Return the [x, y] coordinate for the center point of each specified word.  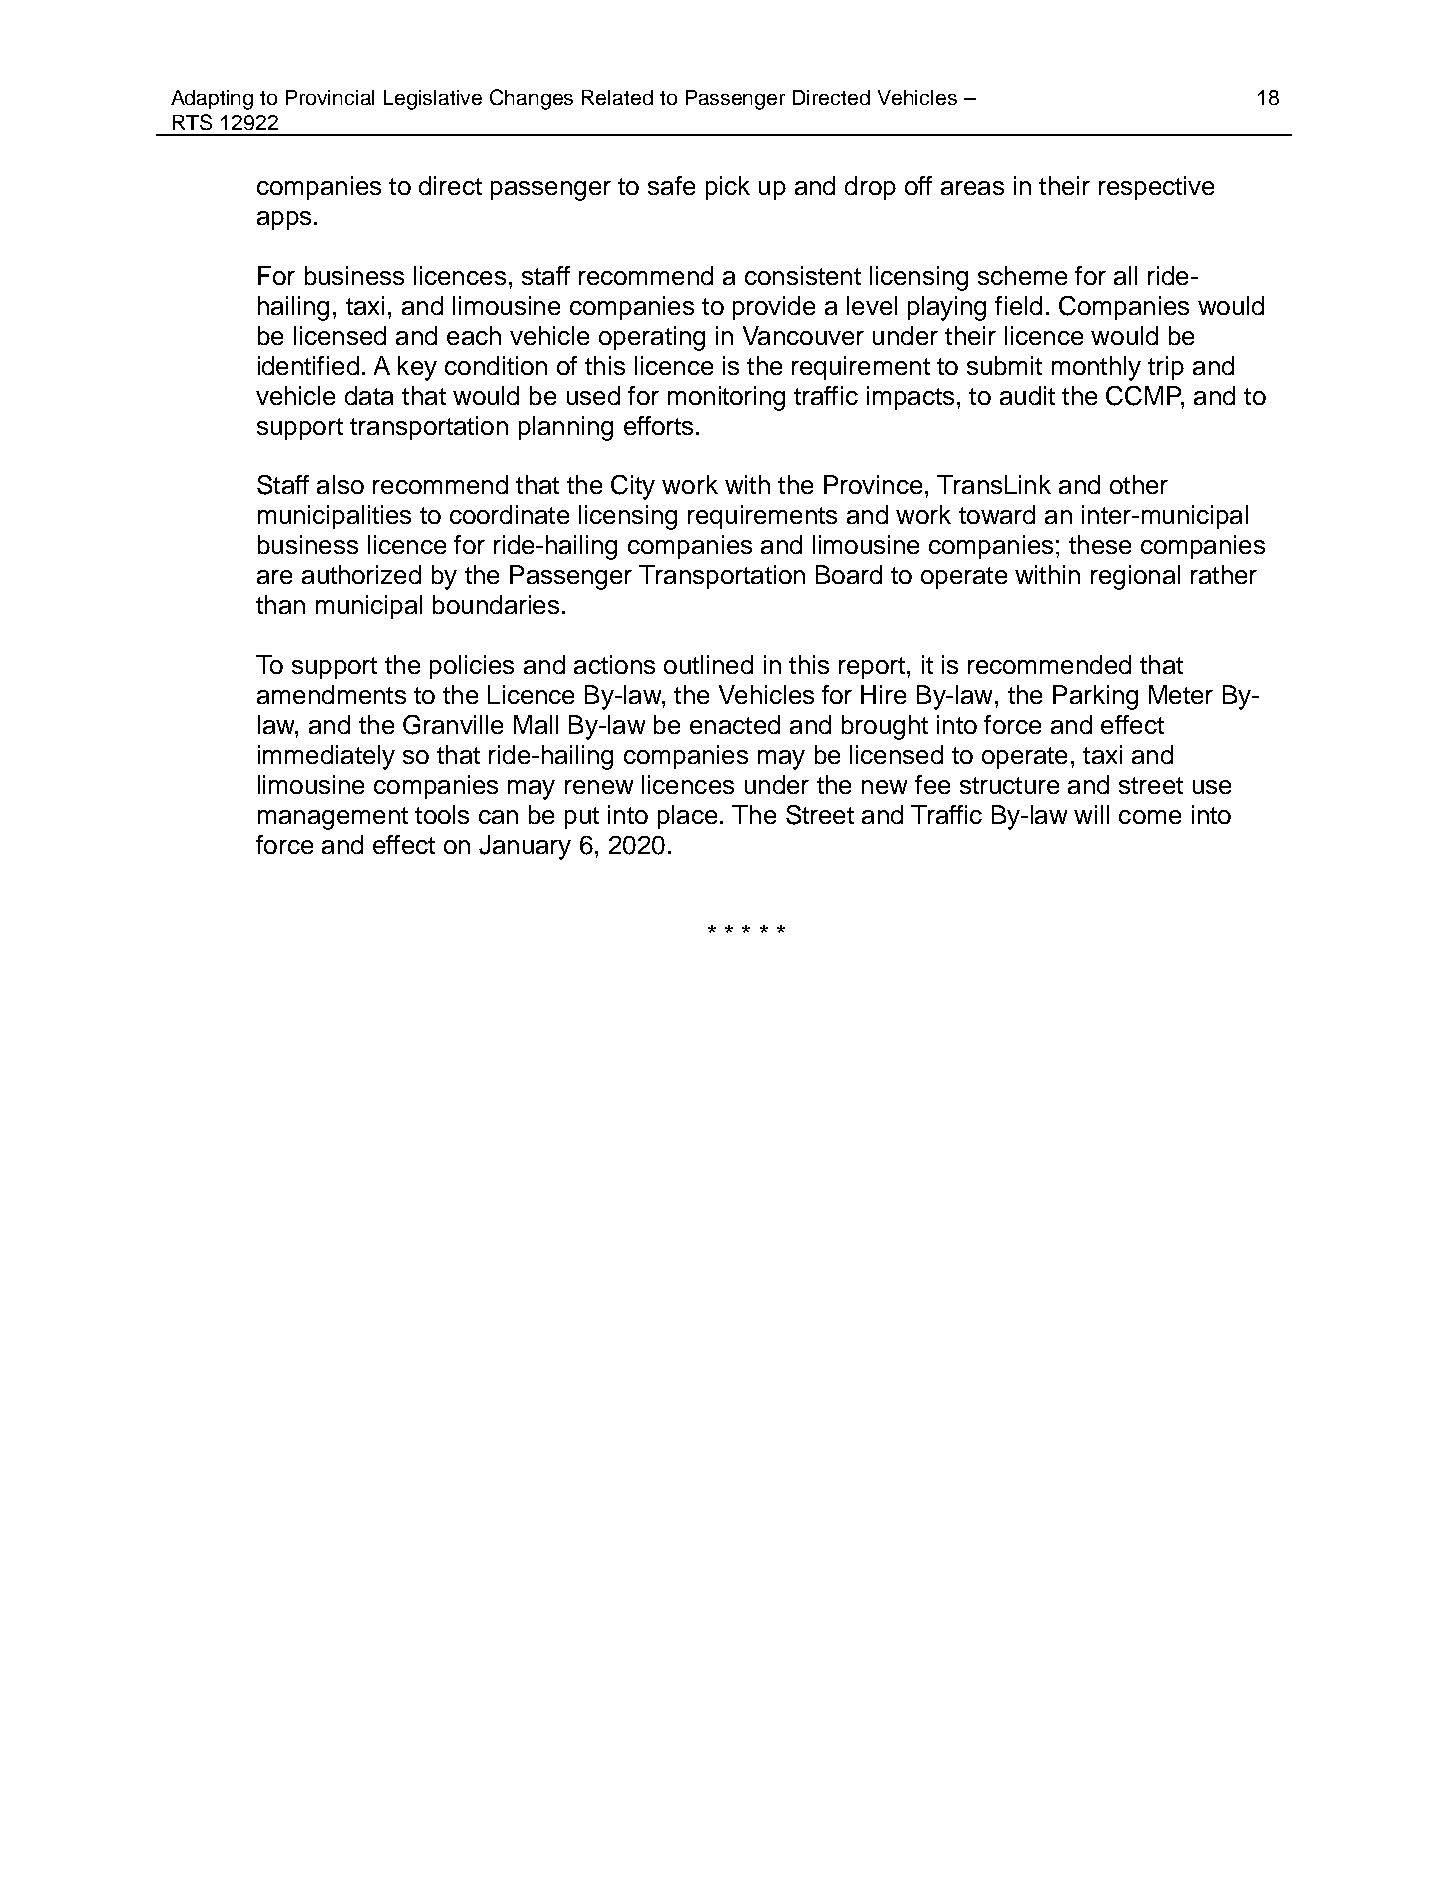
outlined [708, 664]
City [633, 487]
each [474, 335]
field [1018, 305]
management [333, 818]
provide [774, 308]
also [340, 484]
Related [617, 97]
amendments [331, 694]
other [1139, 484]
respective [1156, 188]
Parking [1095, 697]
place [687, 817]
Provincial [330, 97]
